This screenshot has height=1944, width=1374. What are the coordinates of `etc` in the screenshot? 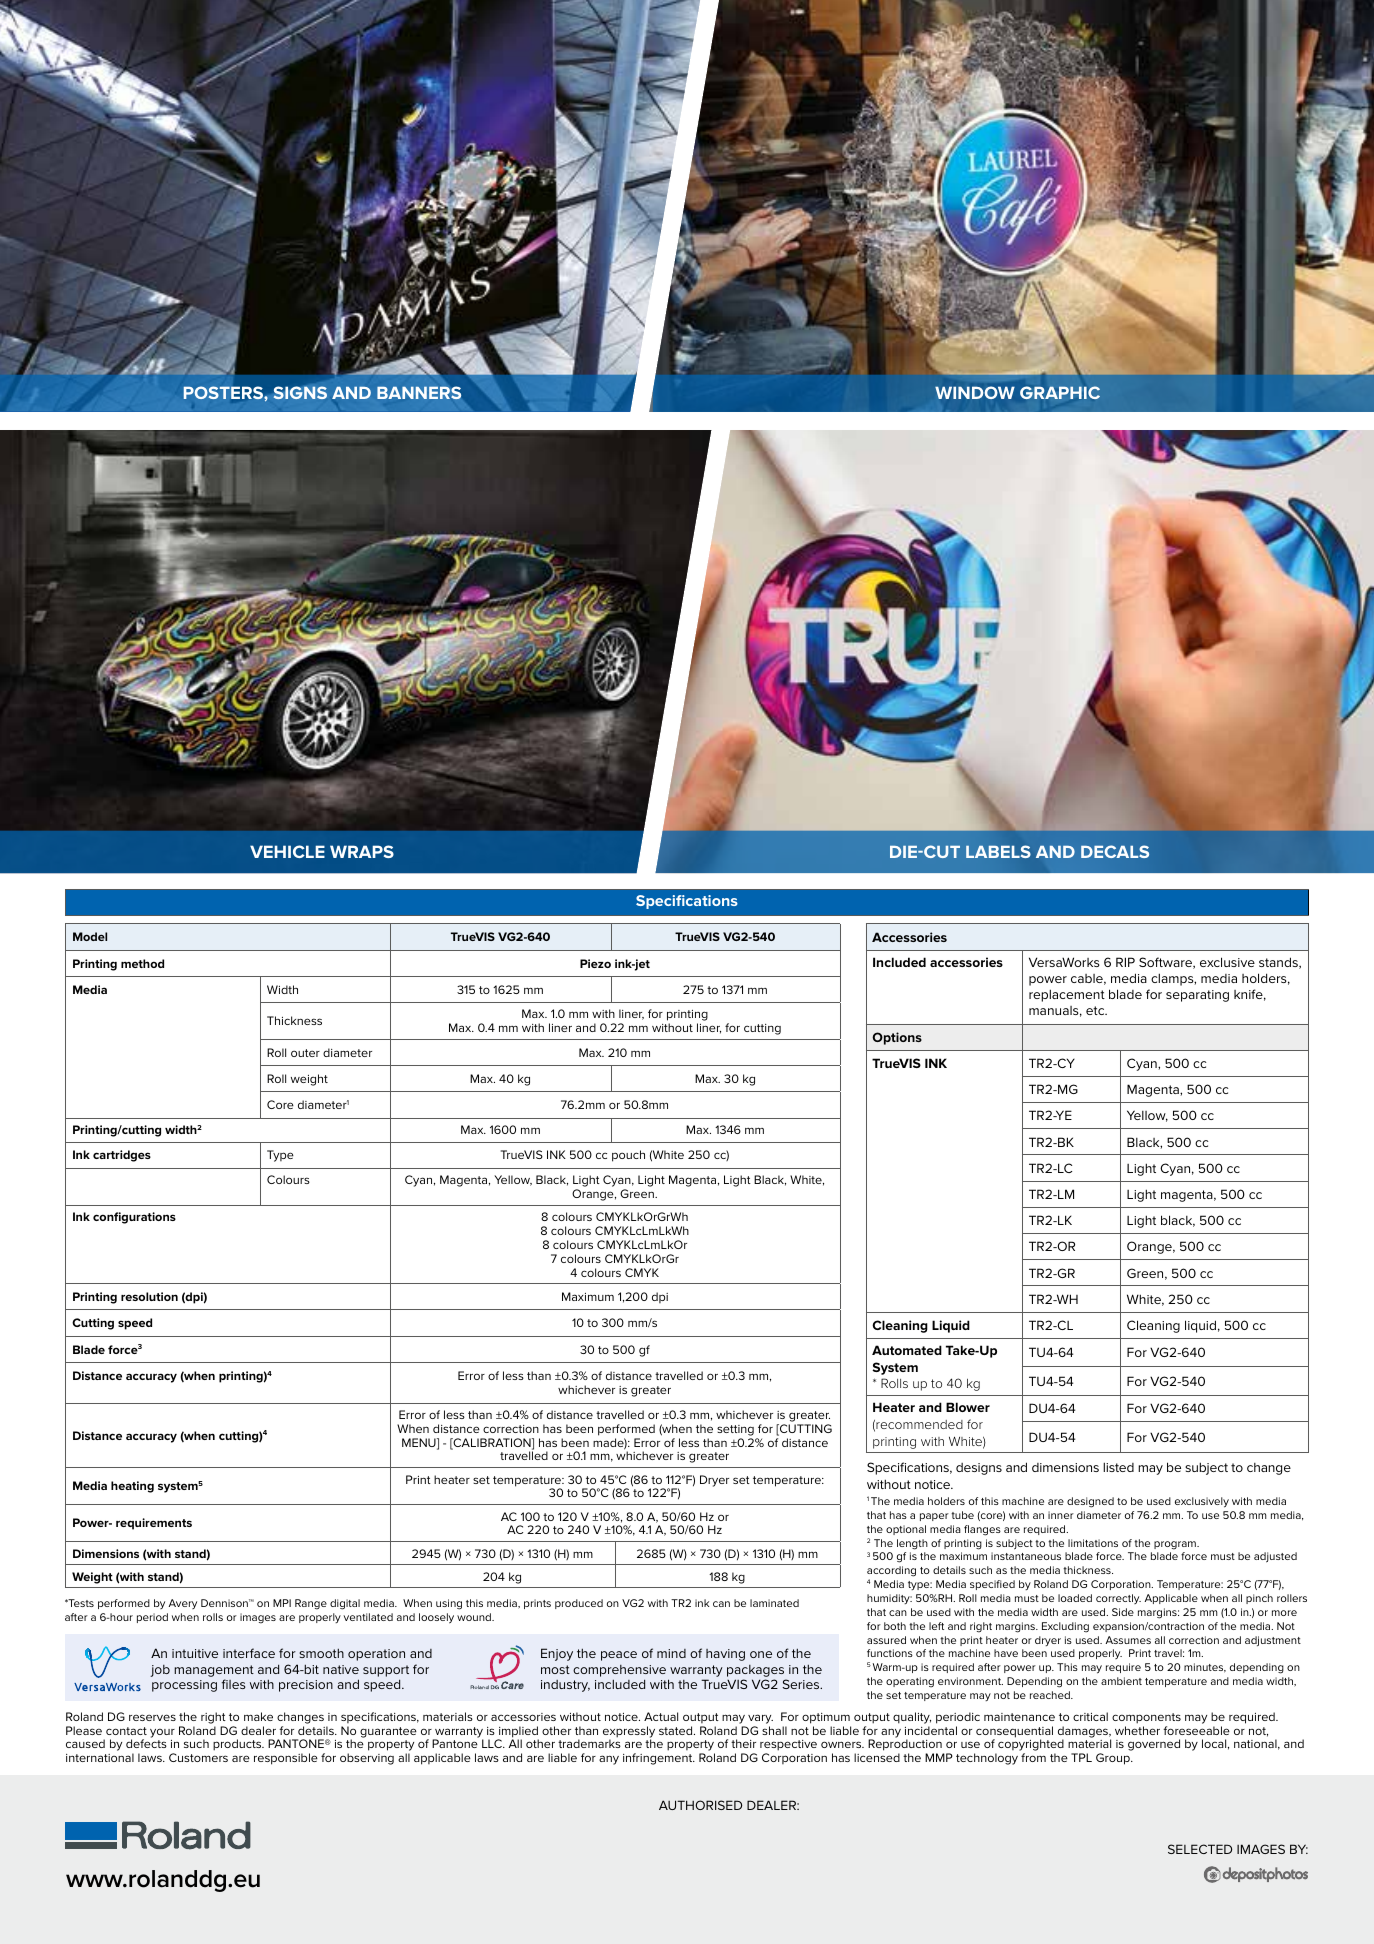 It's located at (1096, 1010).
